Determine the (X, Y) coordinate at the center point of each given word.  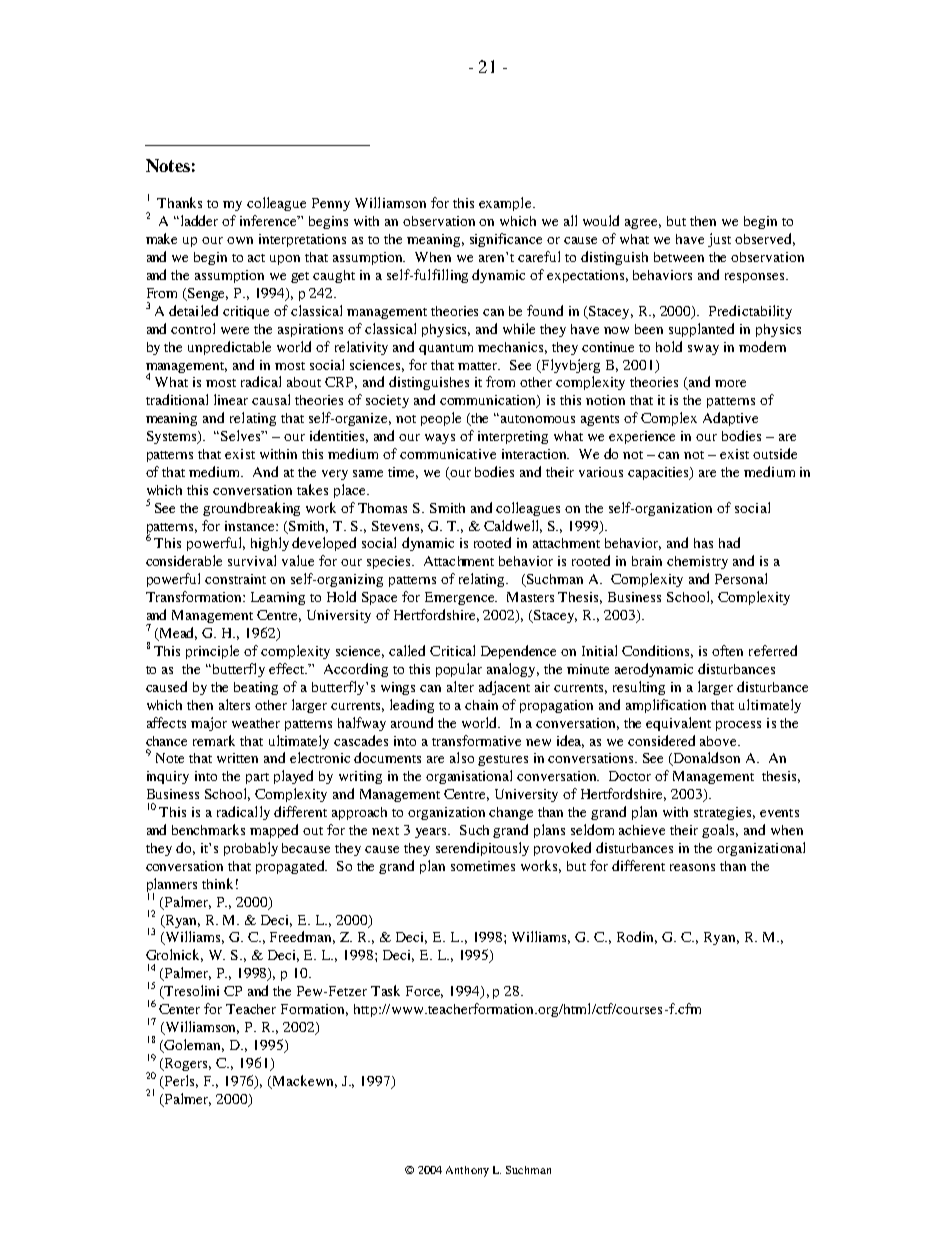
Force (424, 992)
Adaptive (730, 419)
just (719, 240)
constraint (235, 579)
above (720, 741)
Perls (181, 1081)
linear (231, 399)
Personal (741, 578)
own (240, 240)
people (441, 419)
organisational (469, 777)
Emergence (461, 598)
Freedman (302, 937)
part (257, 778)
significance (506, 240)
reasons (692, 867)
